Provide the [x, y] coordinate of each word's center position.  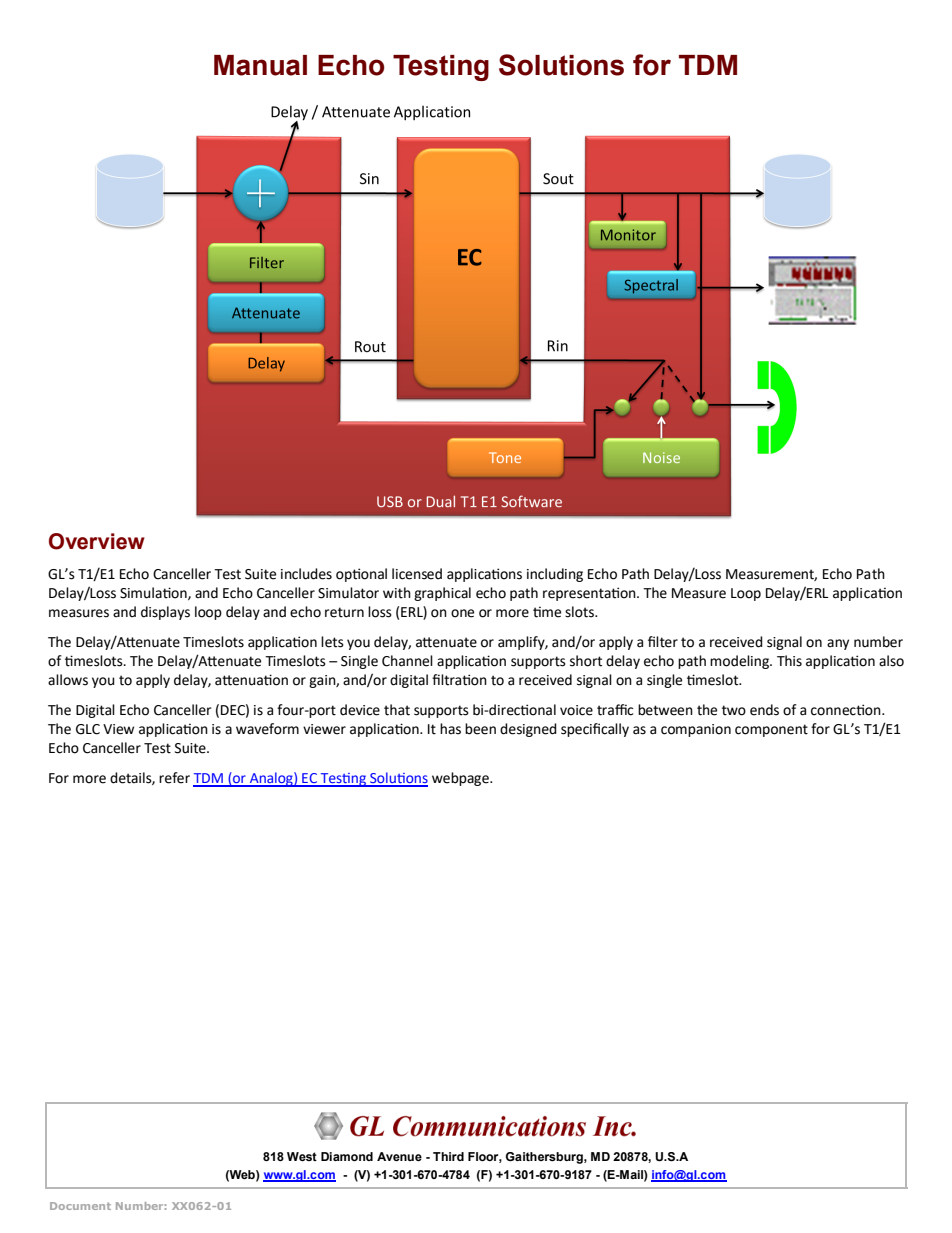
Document [80, 1206]
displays [165, 613]
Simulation [154, 593]
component [771, 730]
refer [174, 778]
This [789, 661]
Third [448, 1156]
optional [361, 575]
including [555, 575]
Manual [260, 65]
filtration [459, 680]
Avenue [399, 1156]
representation [590, 594]
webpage [461, 779]
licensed [417, 574]
